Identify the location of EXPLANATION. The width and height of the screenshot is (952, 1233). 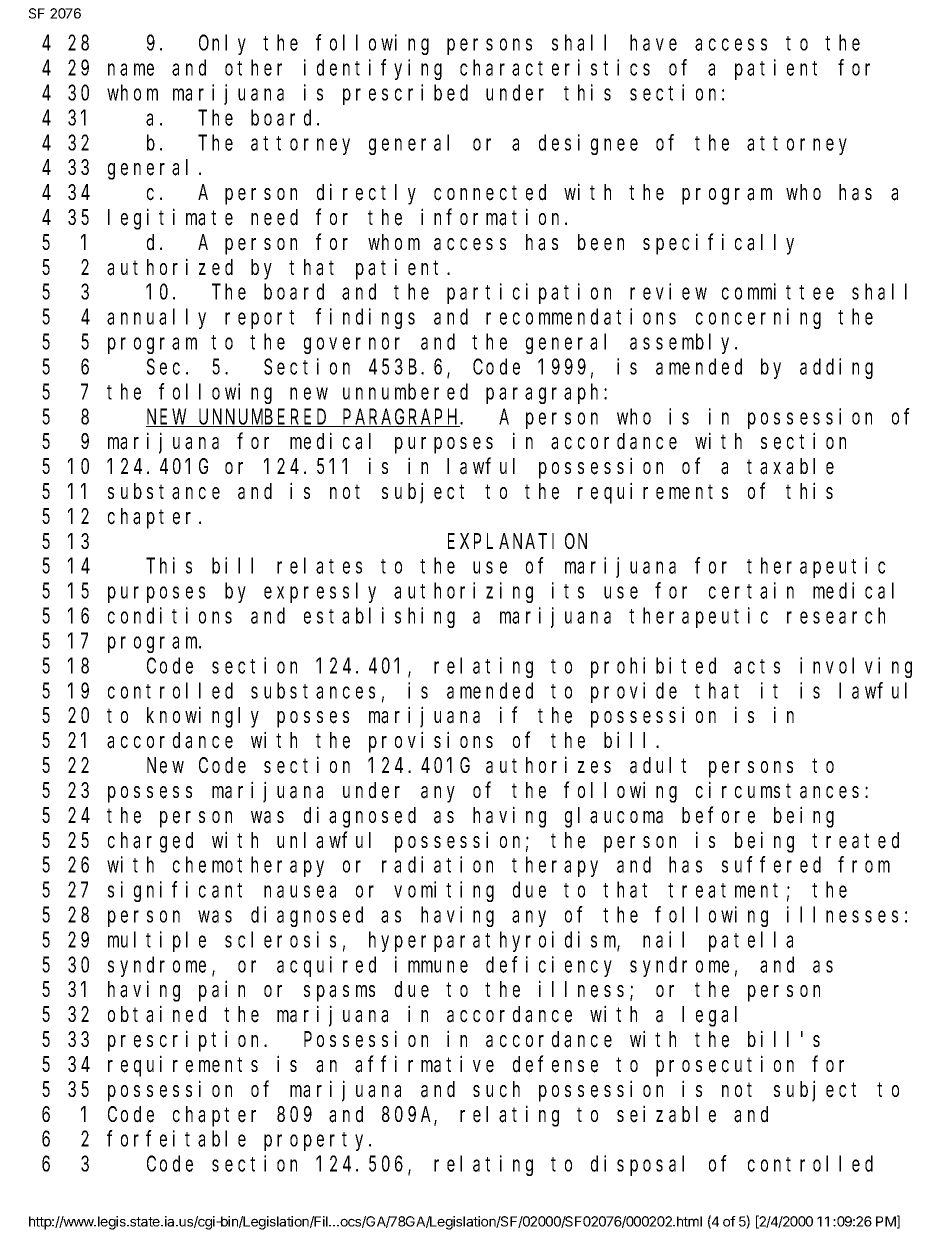
(517, 541).
